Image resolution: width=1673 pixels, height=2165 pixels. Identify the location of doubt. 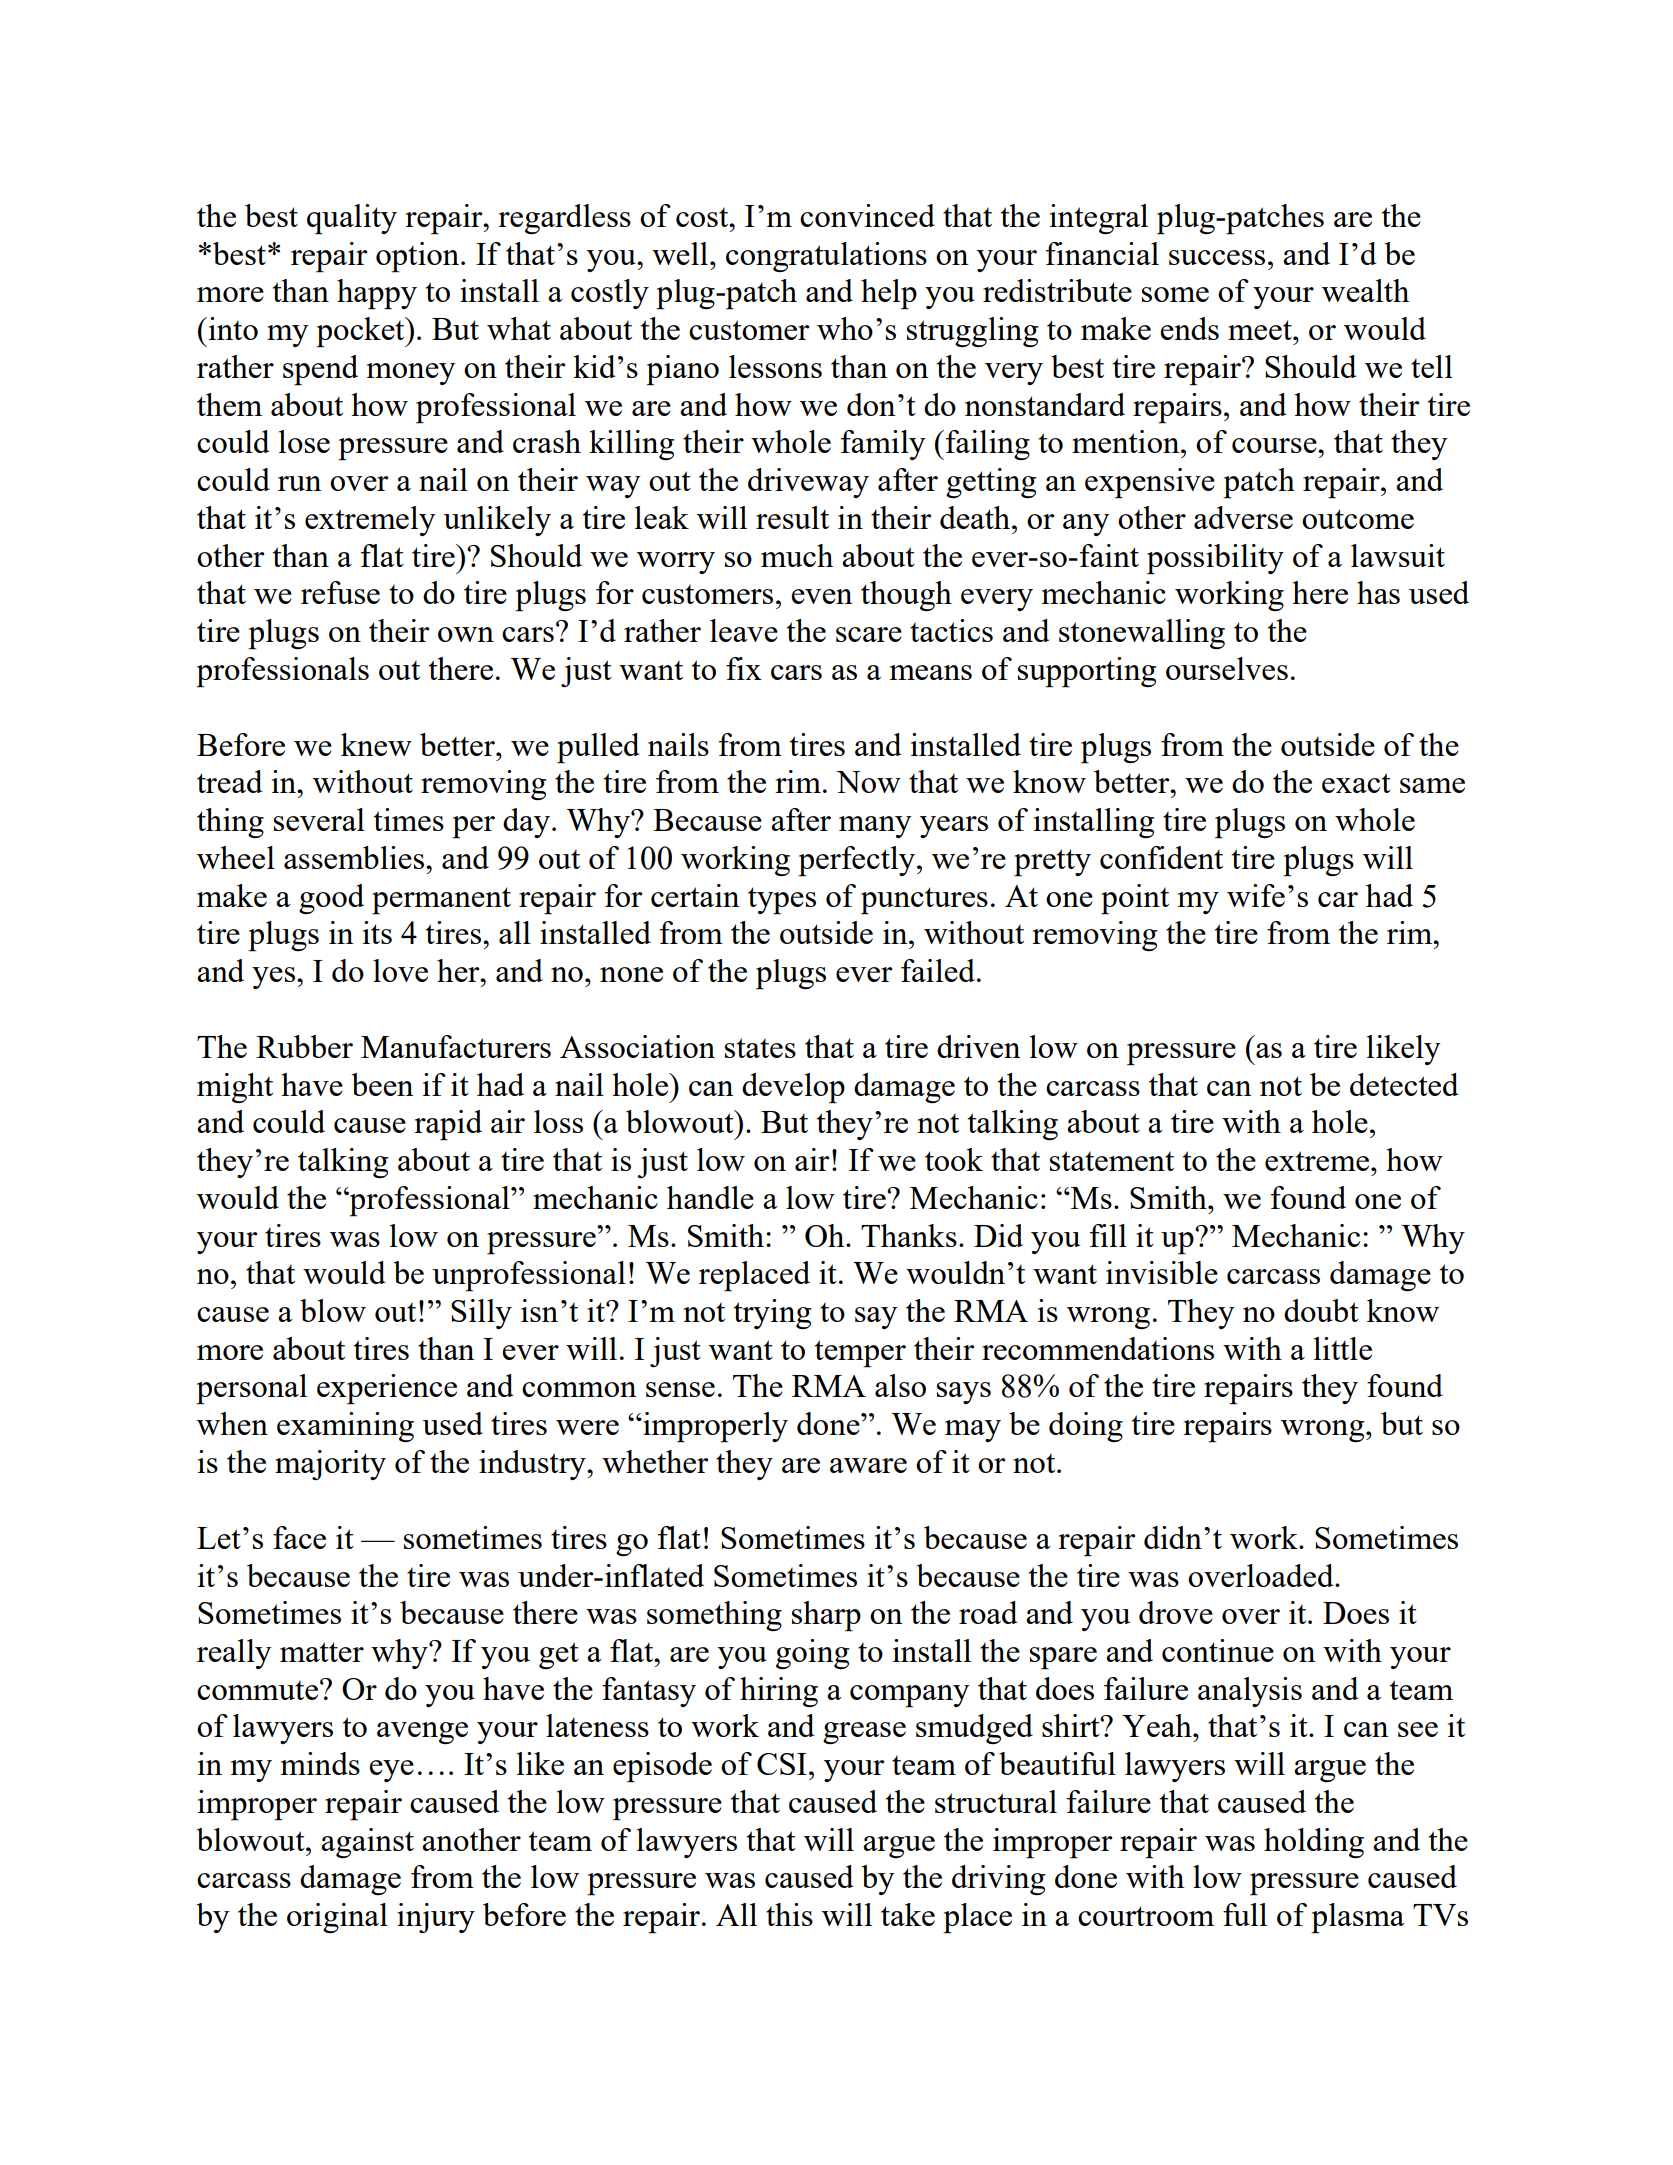
(1321, 1310).
